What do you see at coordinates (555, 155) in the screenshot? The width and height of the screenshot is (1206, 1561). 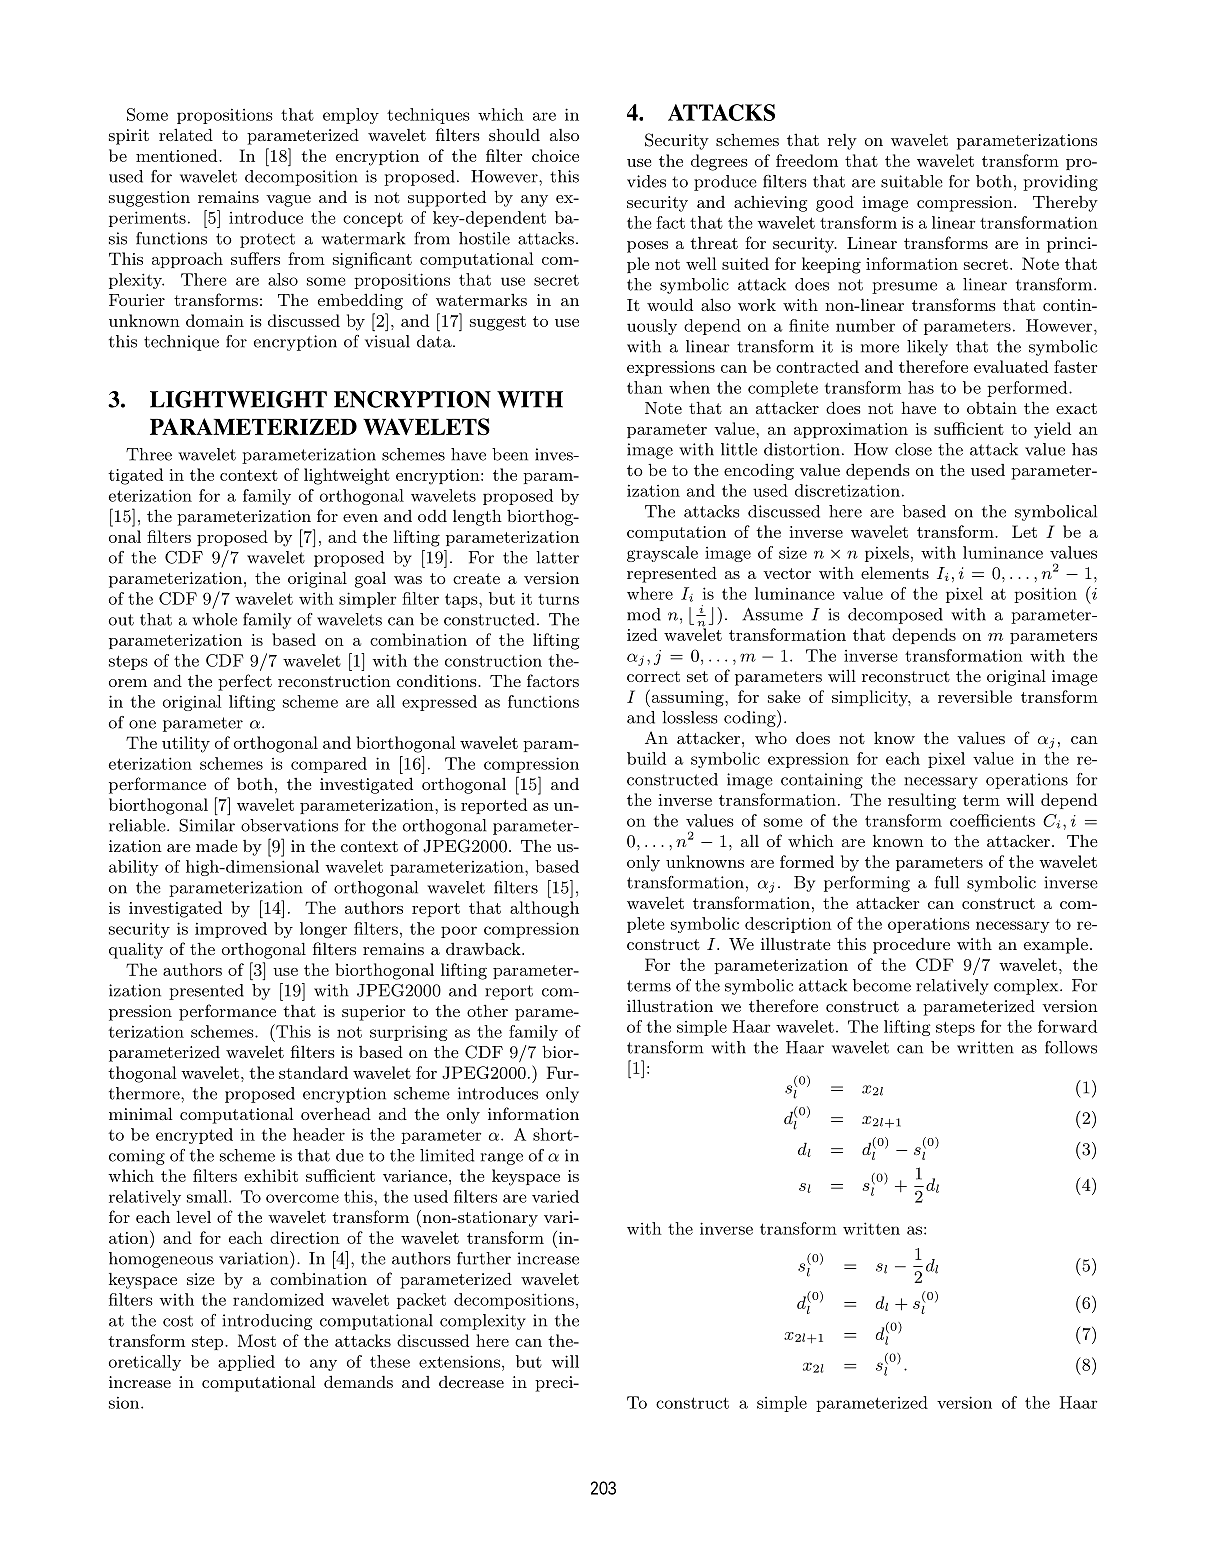 I see `choice` at bounding box center [555, 155].
